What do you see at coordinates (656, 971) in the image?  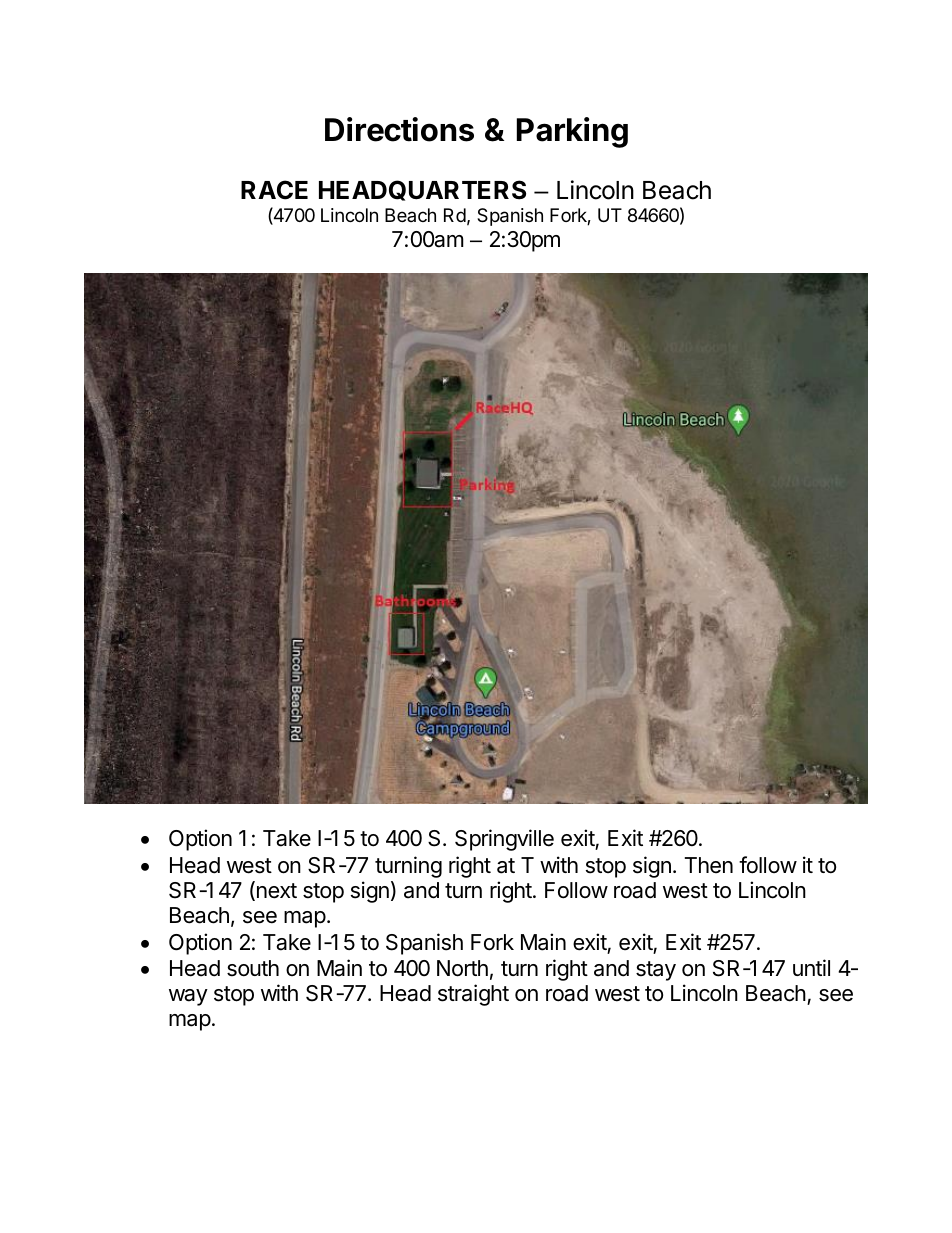 I see `stay` at bounding box center [656, 971].
